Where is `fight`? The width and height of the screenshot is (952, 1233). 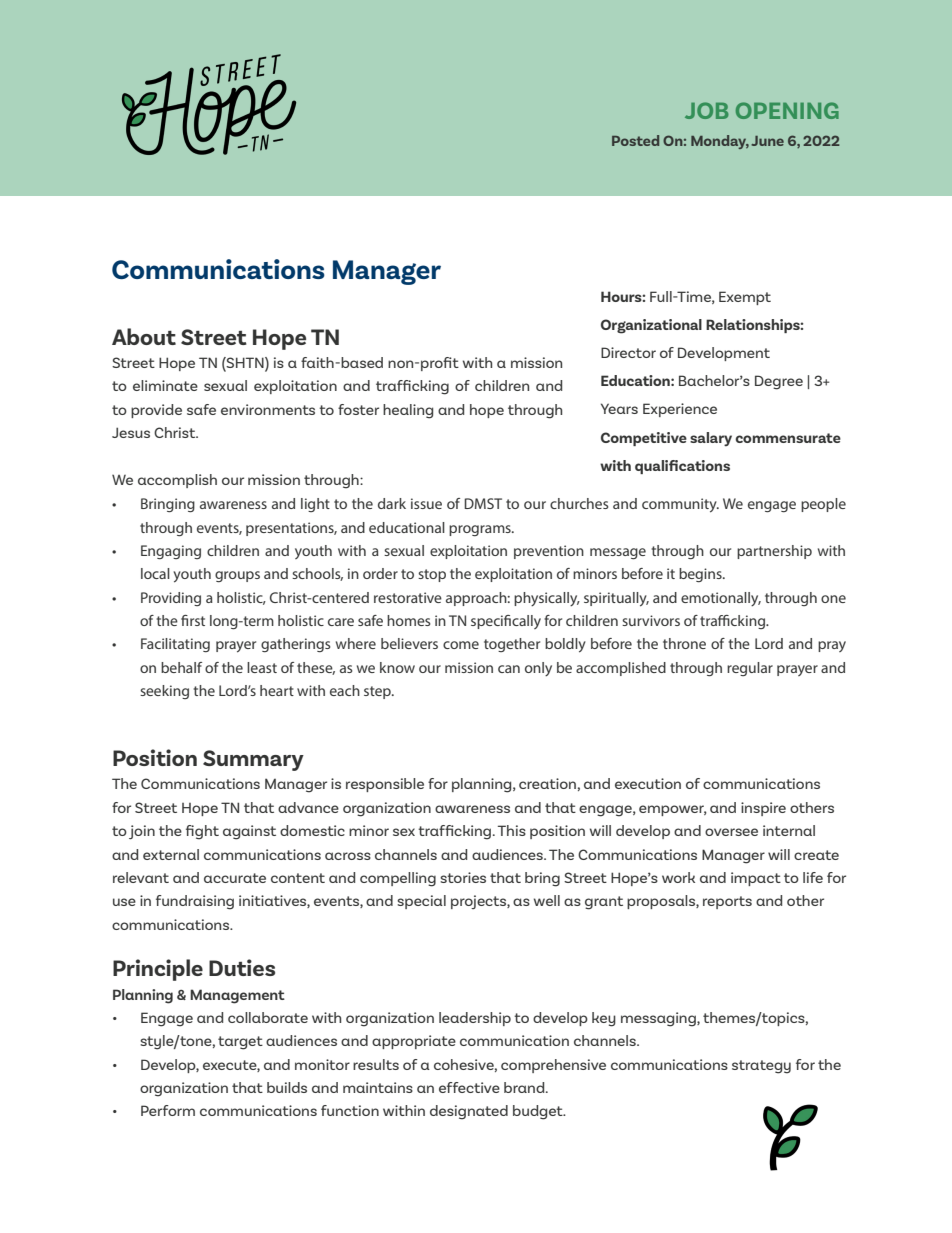
fight is located at coordinates (202, 832).
